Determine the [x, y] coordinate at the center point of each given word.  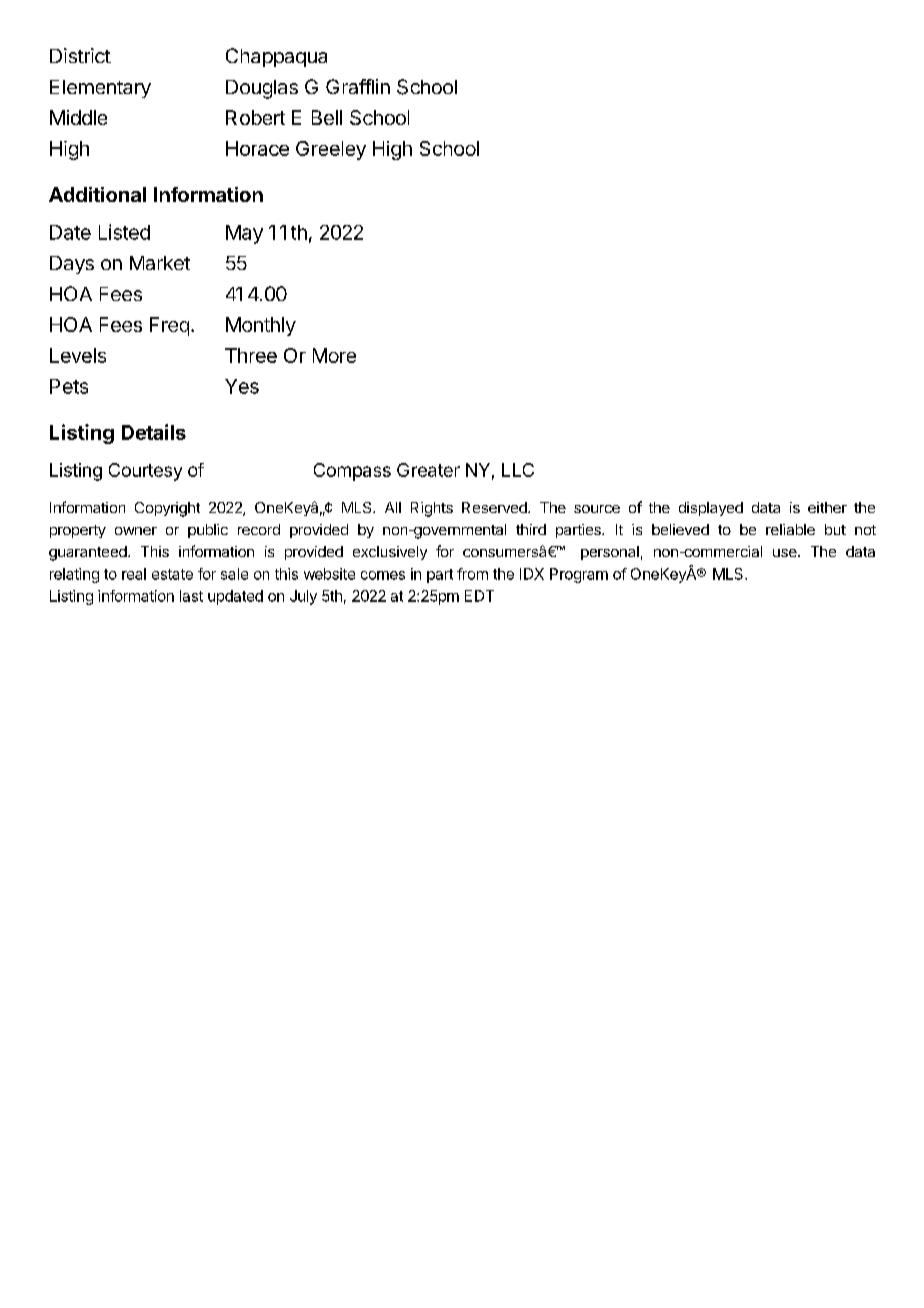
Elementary [100, 89]
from [472, 574]
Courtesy [145, 472]
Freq [169, 326]
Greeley [331, 150]
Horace [257, 148]
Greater [428, 470]
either [827, 507]
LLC [518, 470]
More [334, 355]
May [244, 234]
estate [172, 574]
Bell [327, 117]
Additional [97, 194]
